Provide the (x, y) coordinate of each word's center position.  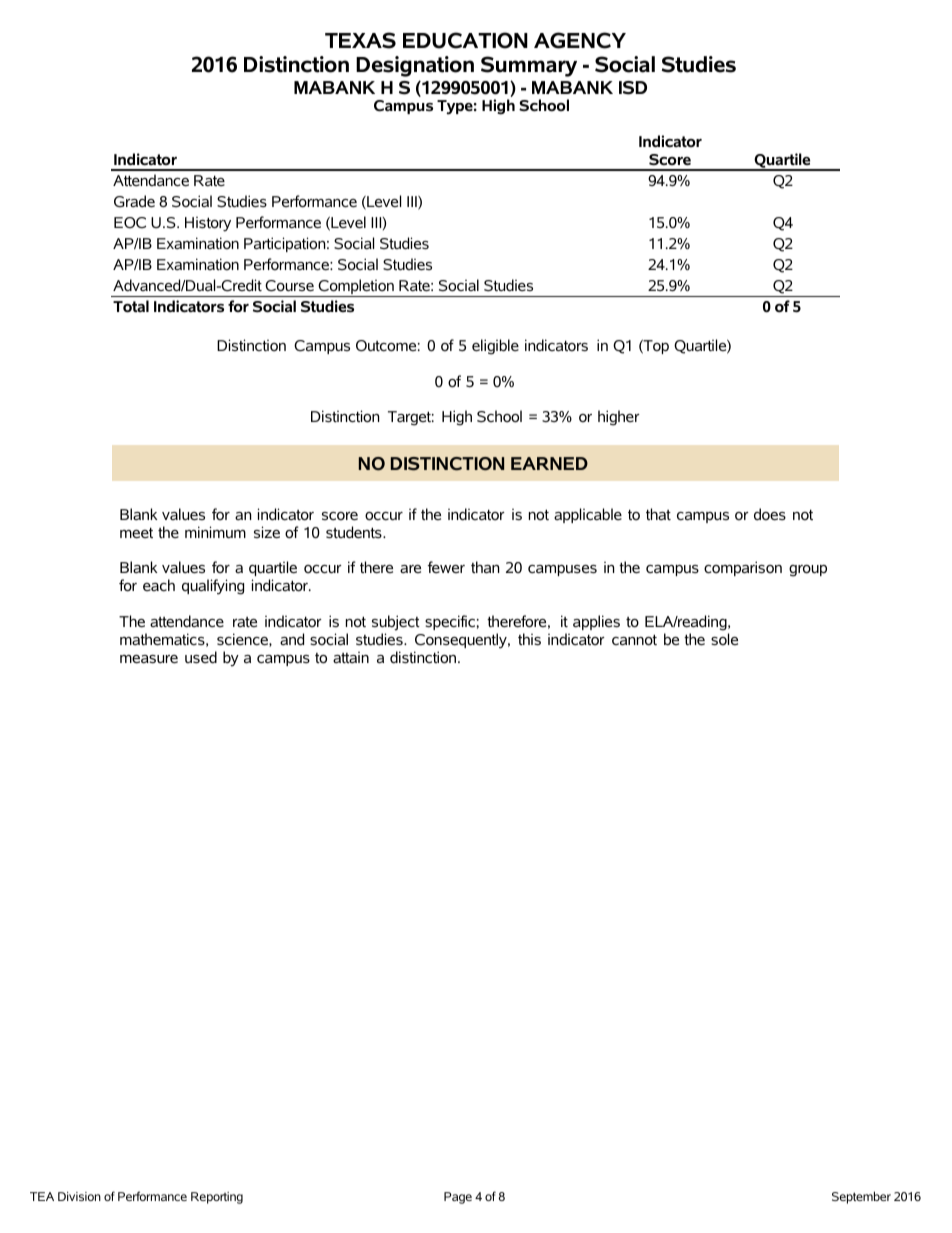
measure (149, 659)
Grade (134, 201)
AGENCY (580, 40)
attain (351, 657)
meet (136, 533)
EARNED (549, 463)
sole (724, 639)
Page (458, 1198)
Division (79, 1196)
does (770, 514)
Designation (415, 66)
